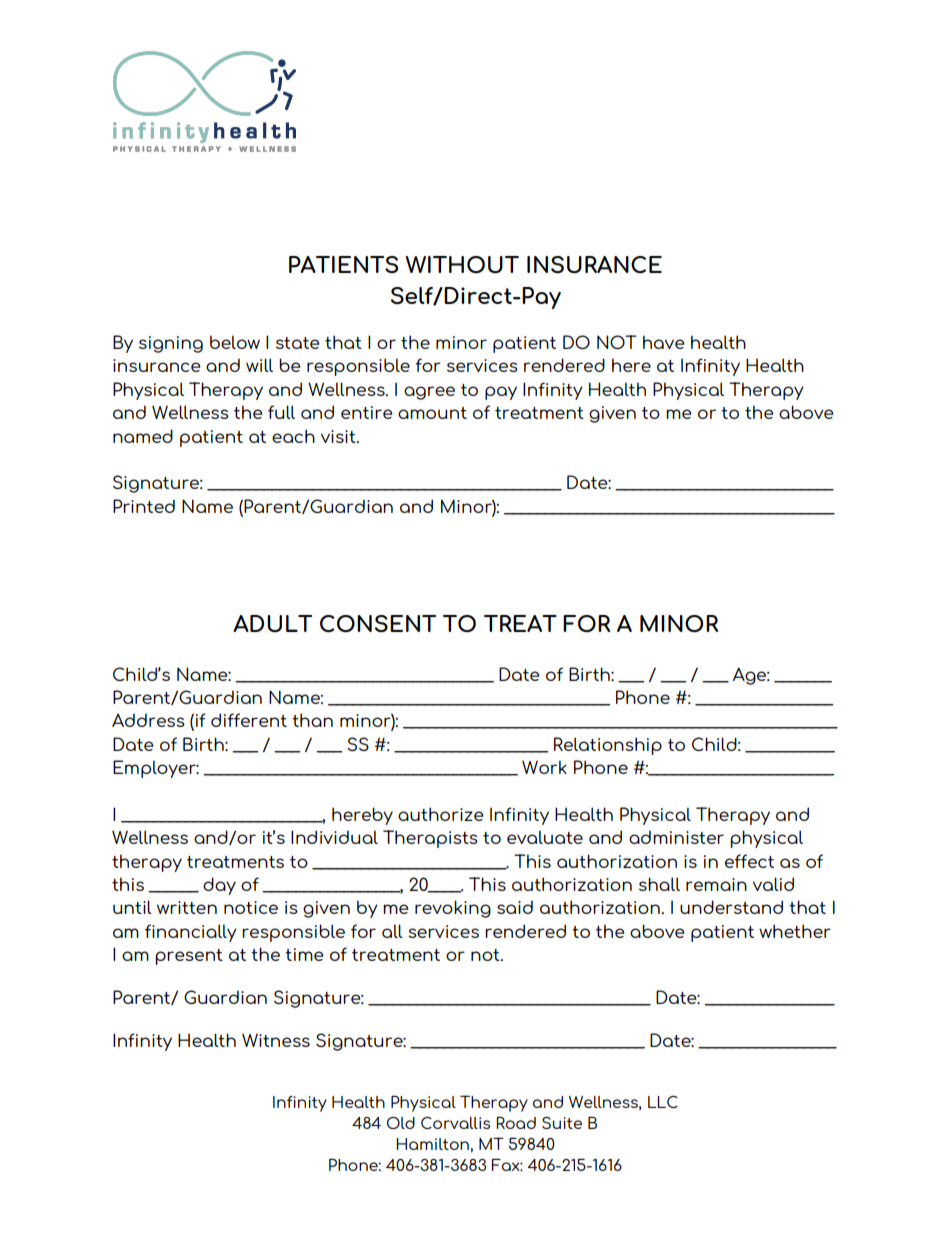 This page has width=952, height=1233. I want to click on WITHOUT, so click(462, 264).
